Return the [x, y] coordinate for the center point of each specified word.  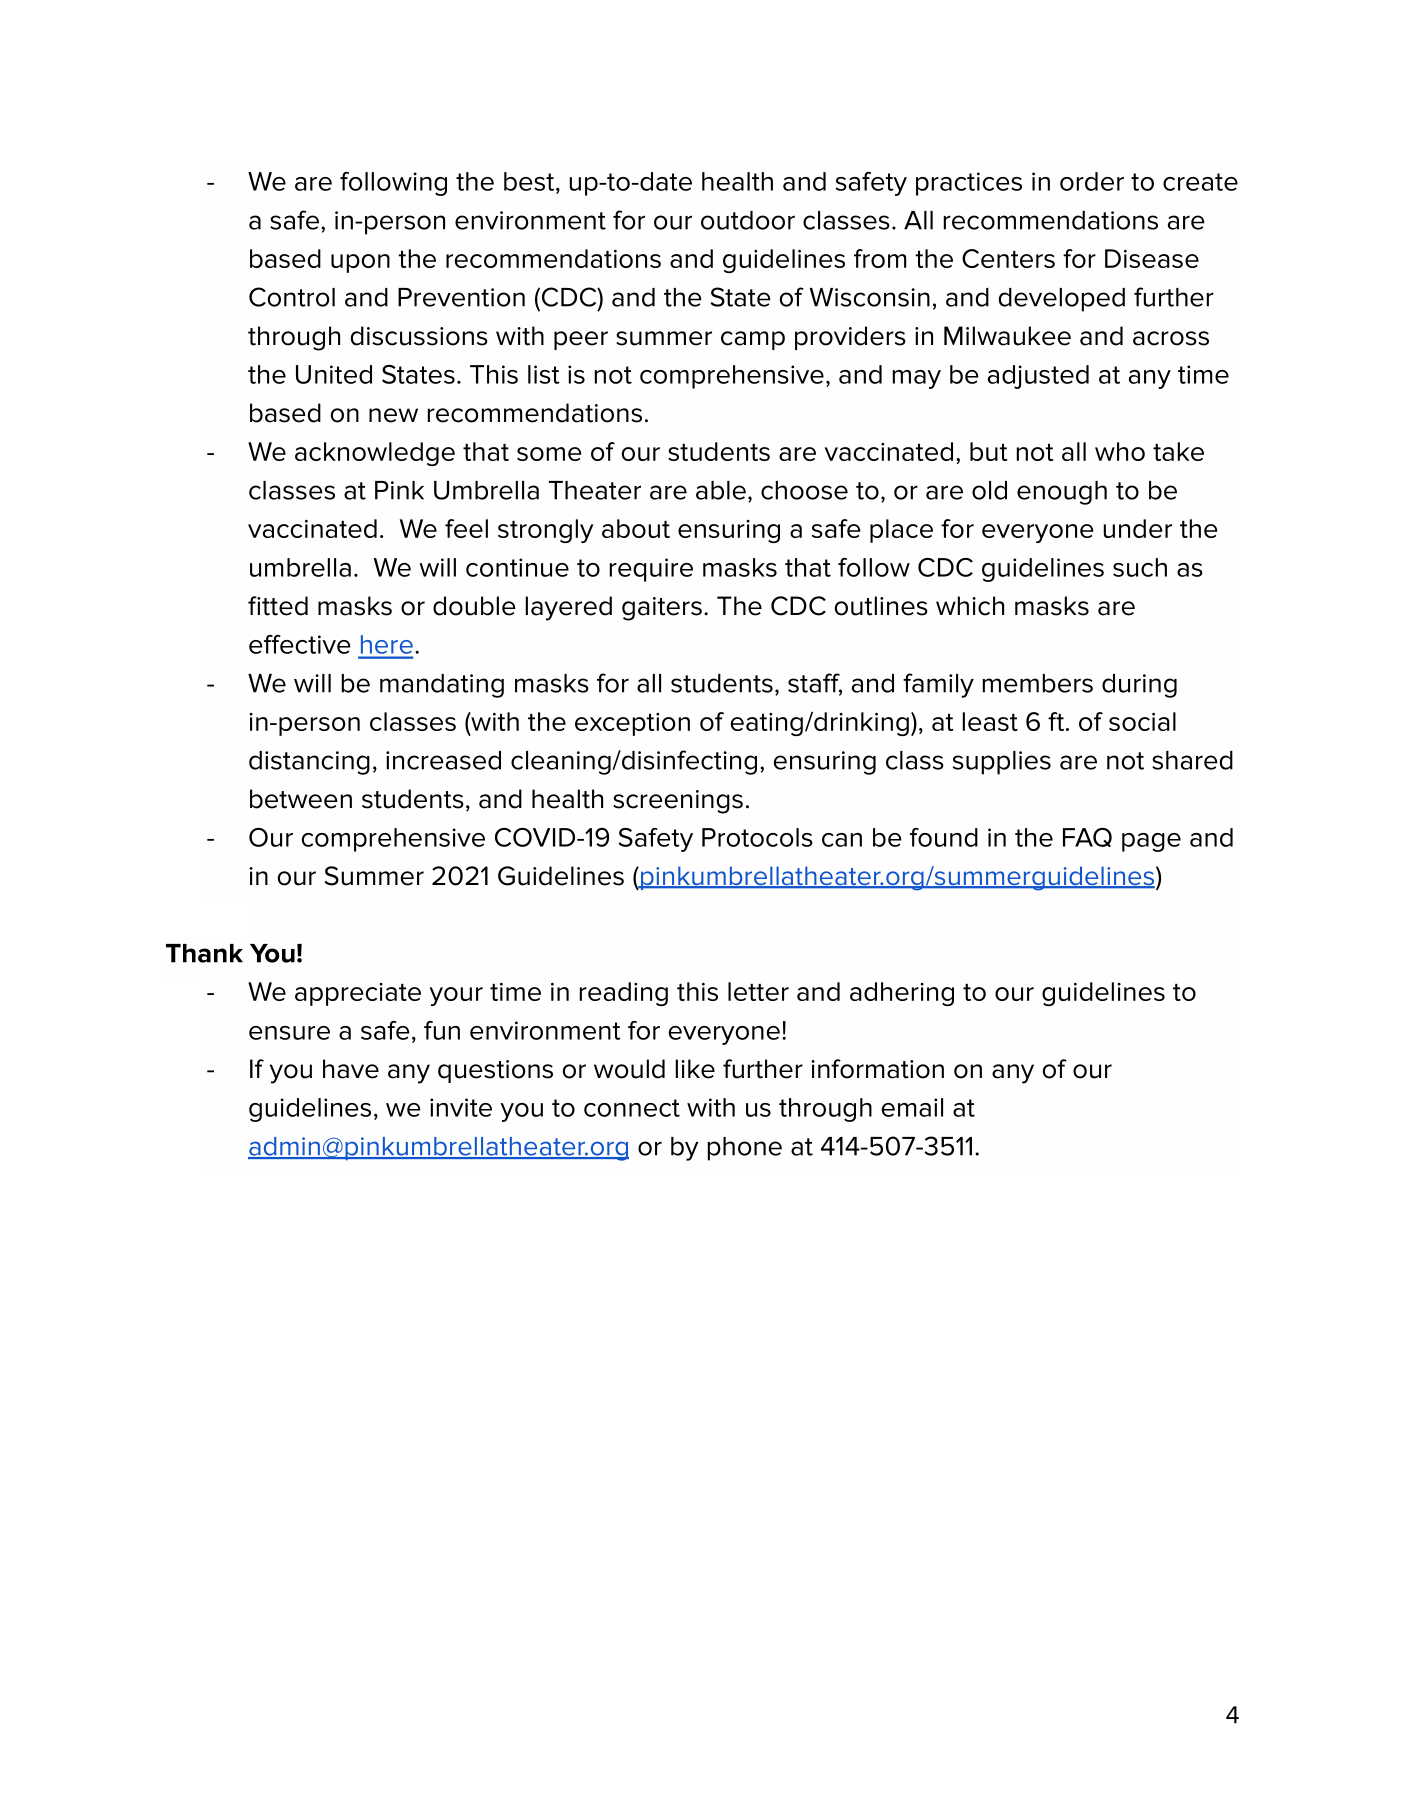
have [351, 1069]
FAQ [1087, 837]
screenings [678, 802]
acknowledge [375, 454]
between [301, 799]
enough [1062, 493]
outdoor [748, 220]
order [1092, 181]
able [721, 490]
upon [360, 263]
